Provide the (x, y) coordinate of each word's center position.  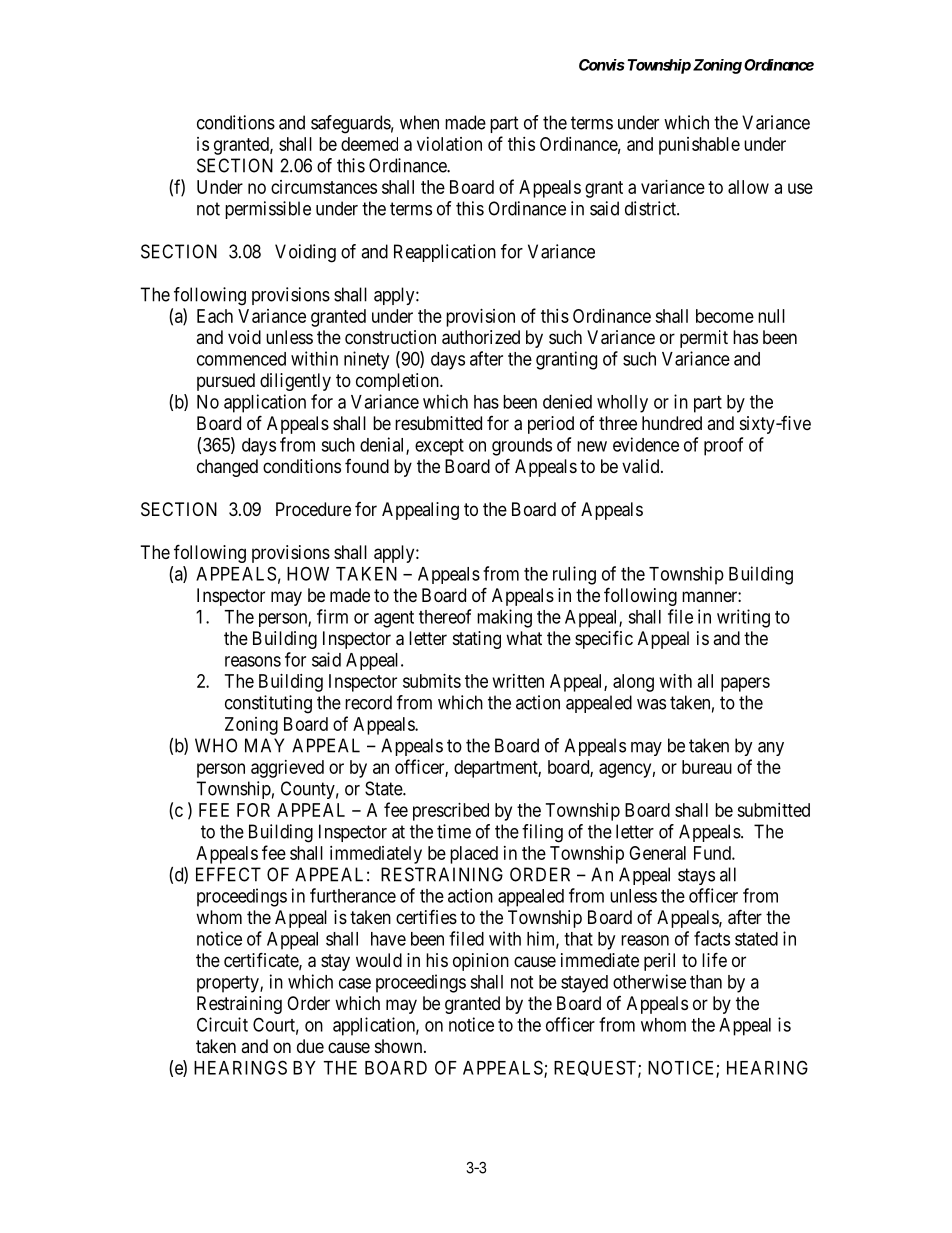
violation (449, 144)
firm (332, 616)
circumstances (324, 187)
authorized (481, 337)
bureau (707, 767)
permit (704, 339)
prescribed (451, 812)
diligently (295, 382)
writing (743, 618)
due (310, 1046)
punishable (699, 146)
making (504, 618)
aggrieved (287, 769)
